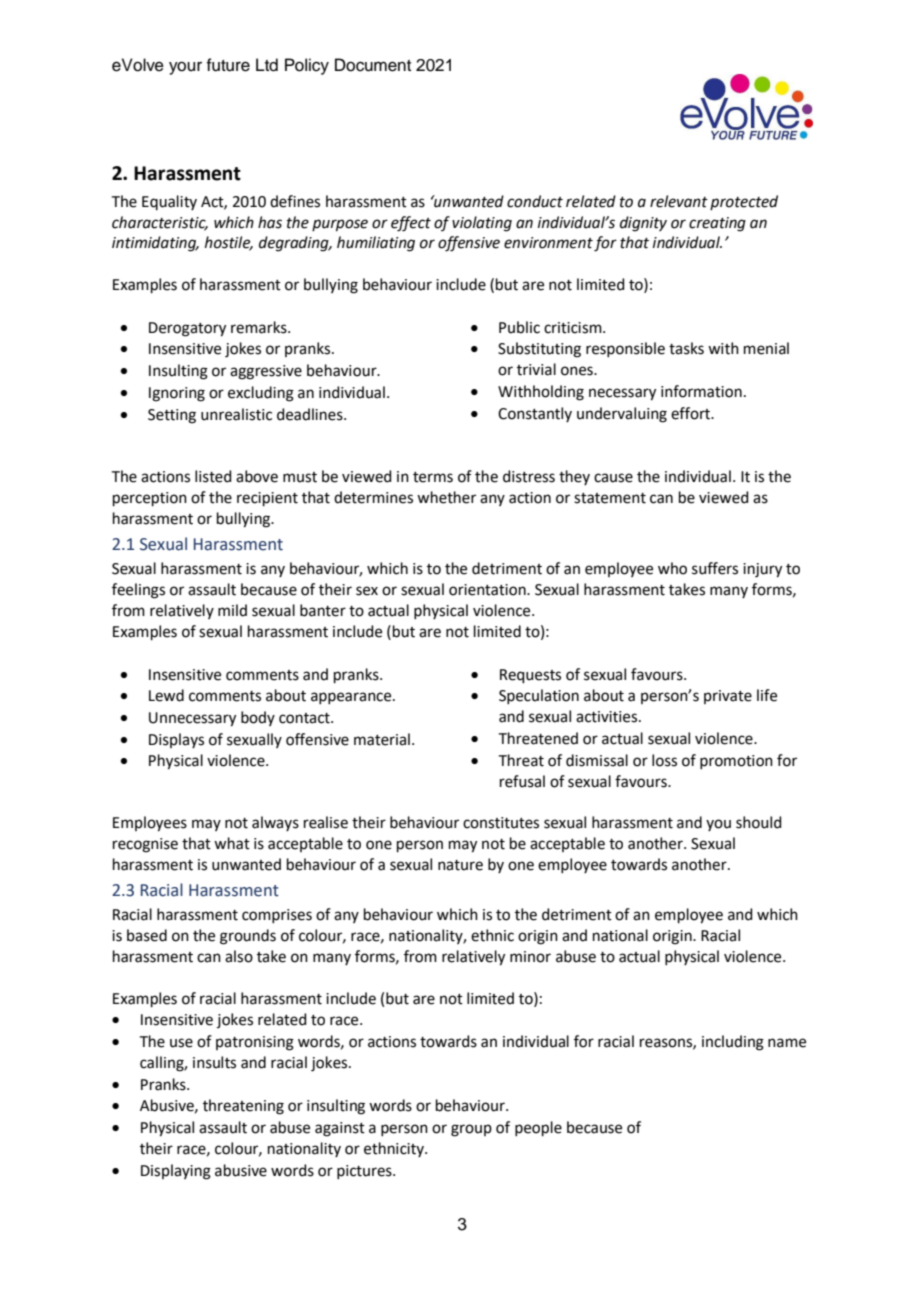 The image size is (924, 1308). What do you see at coordinates (228, 65) in the page?
I see `future` at bounding box center [228, 65].
